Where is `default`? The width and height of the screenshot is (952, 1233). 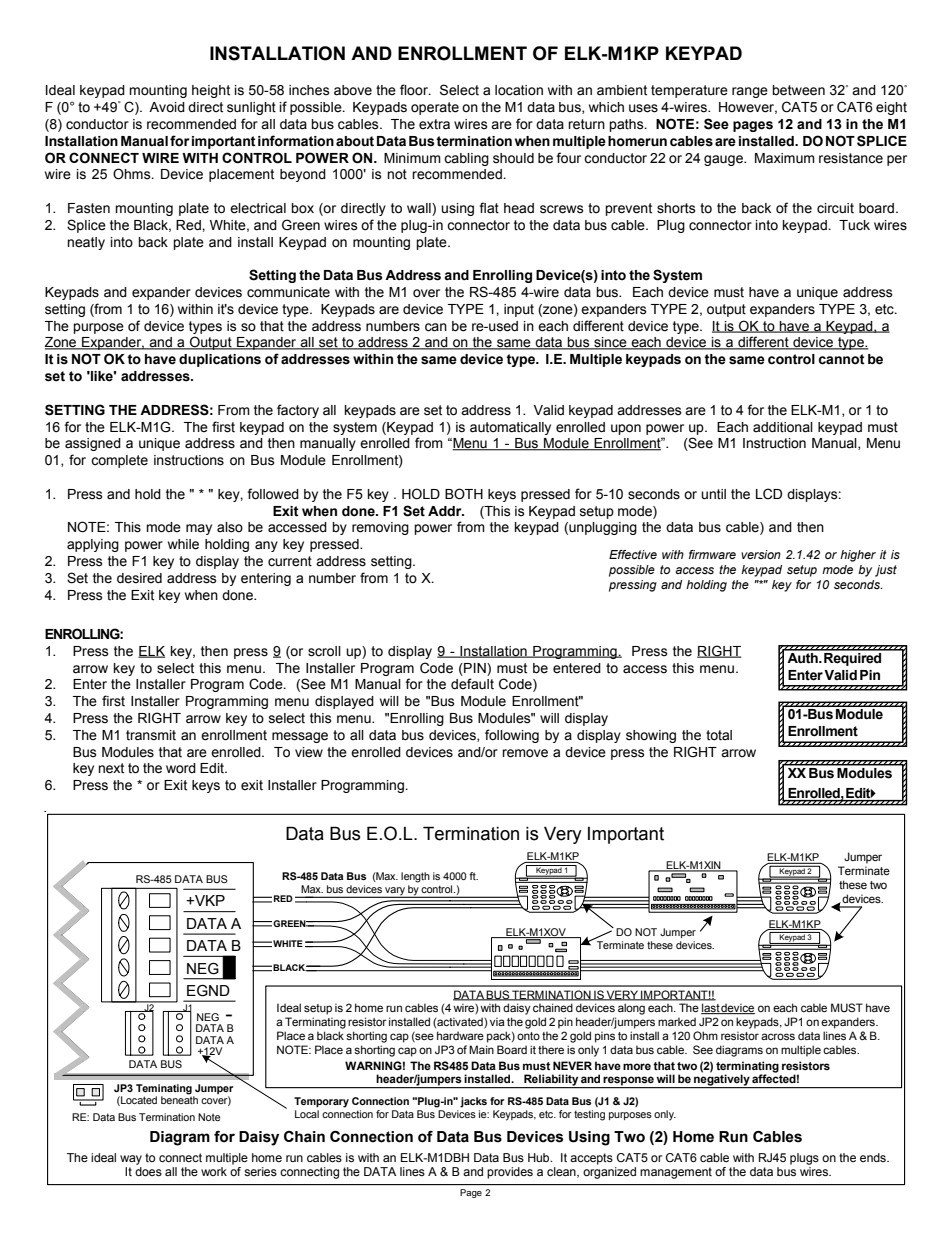 default is located at coordinates (472, 684).
